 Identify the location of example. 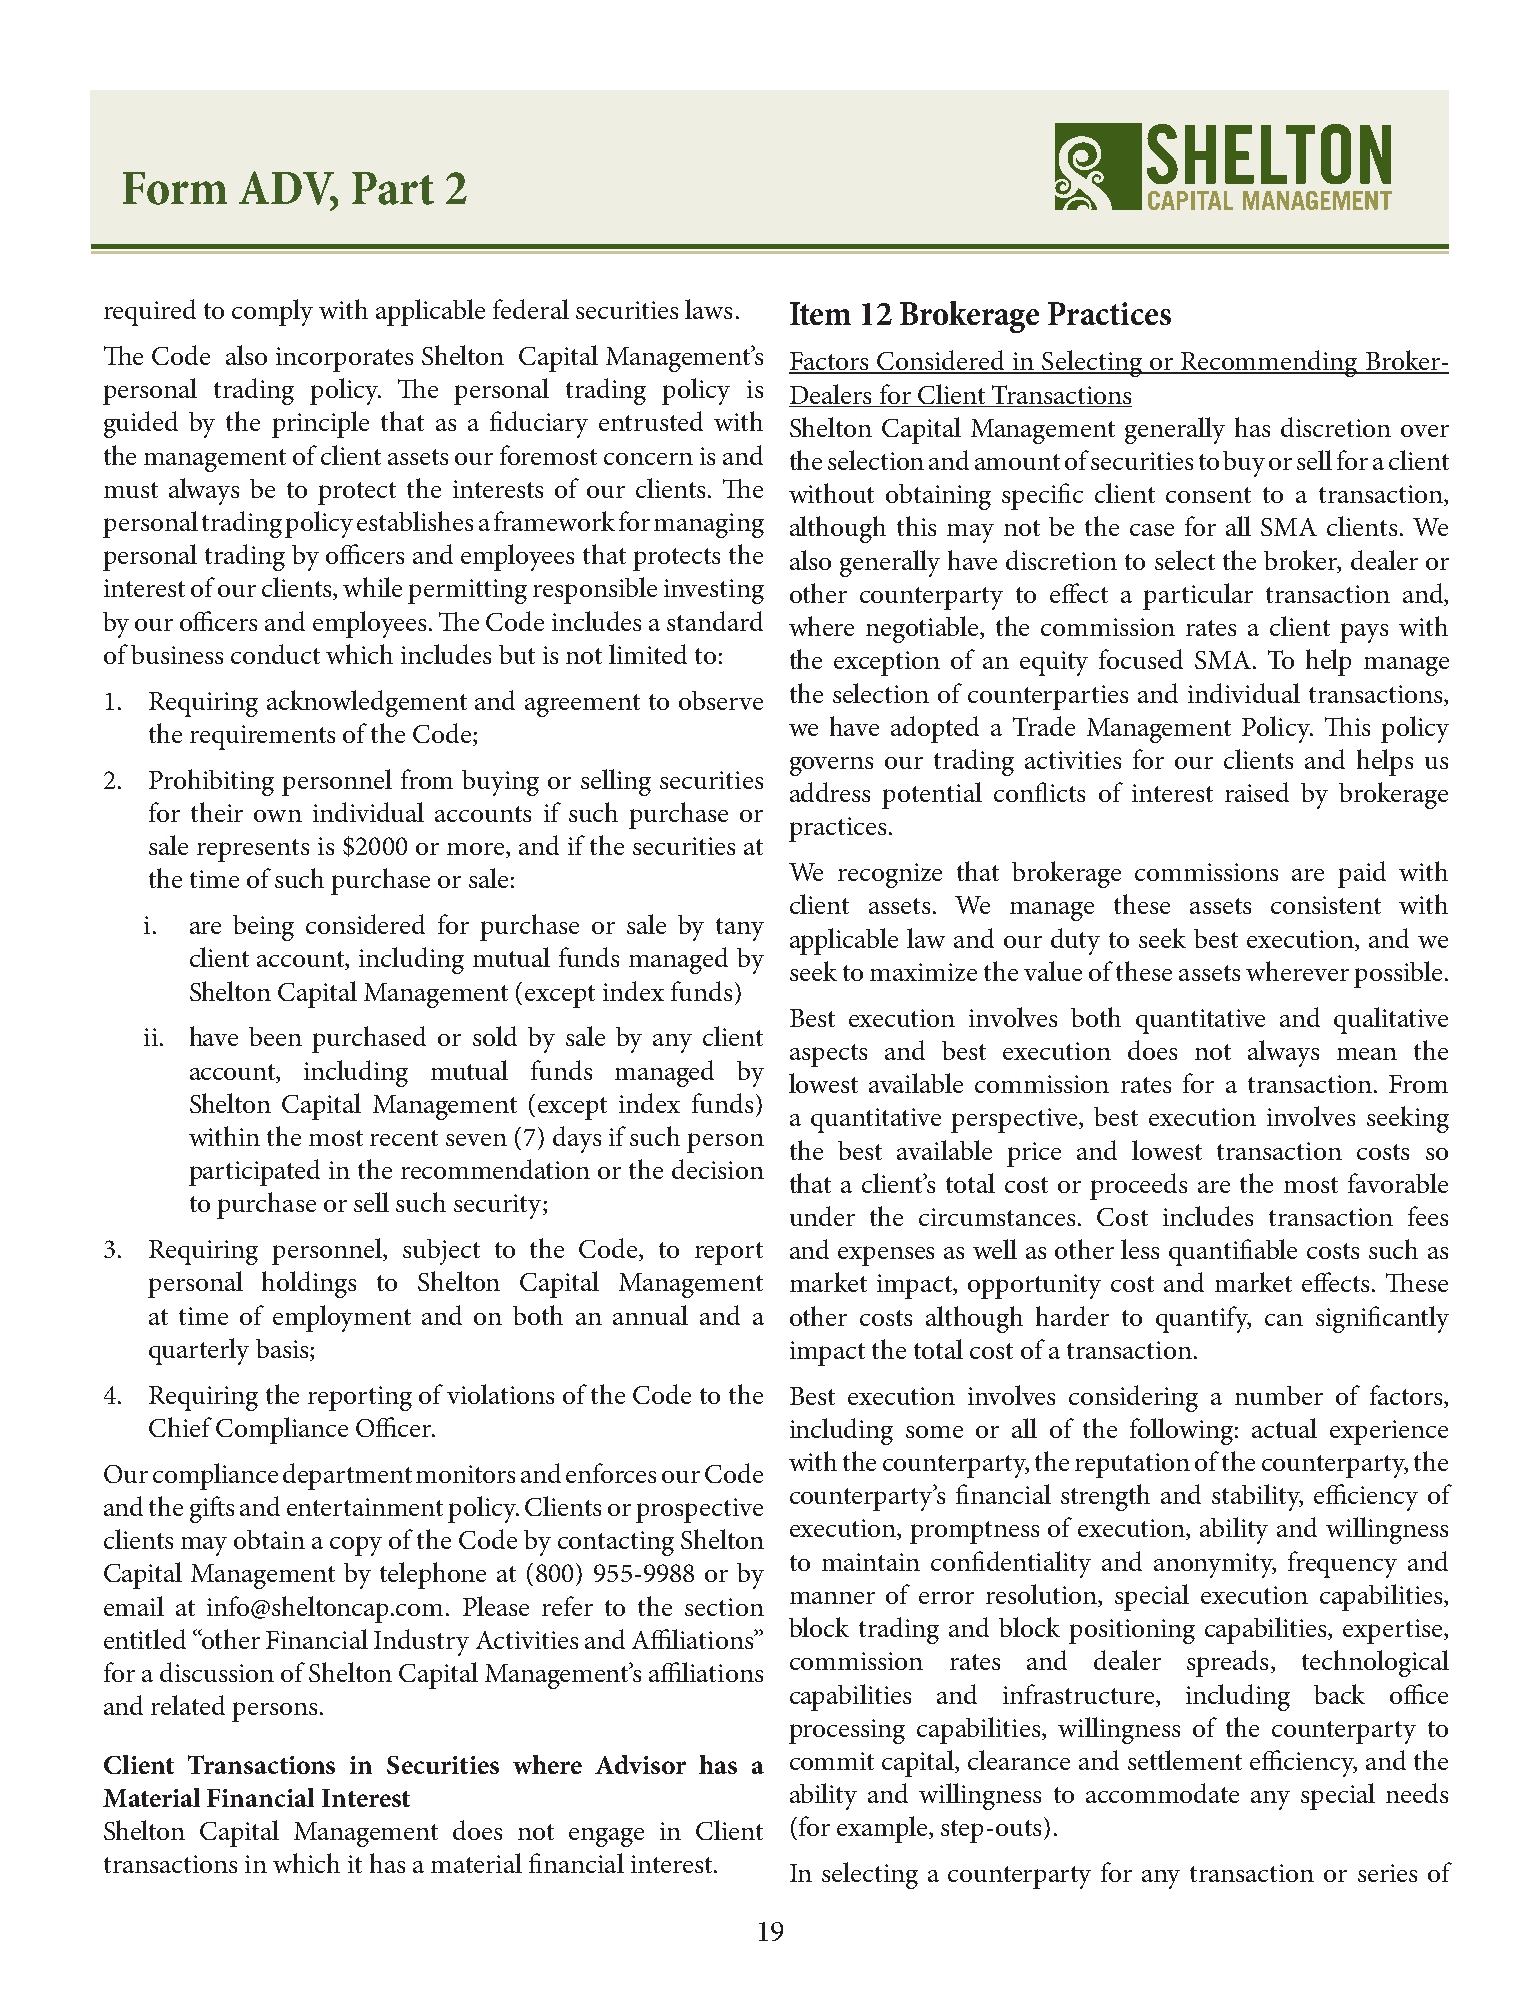
(883, 1829).
